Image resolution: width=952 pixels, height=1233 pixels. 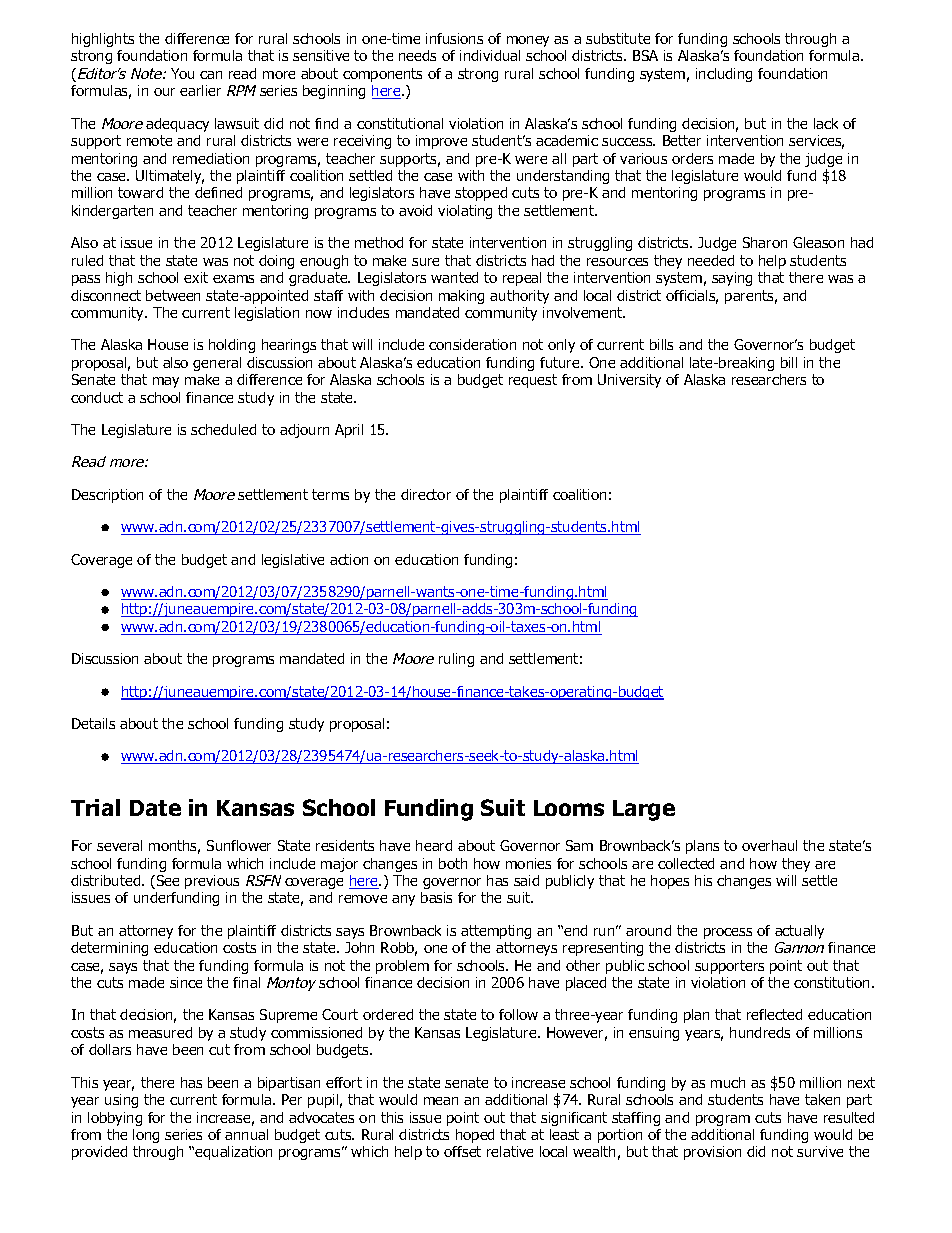 I want to click on long, so click(x=146, y=1136).
